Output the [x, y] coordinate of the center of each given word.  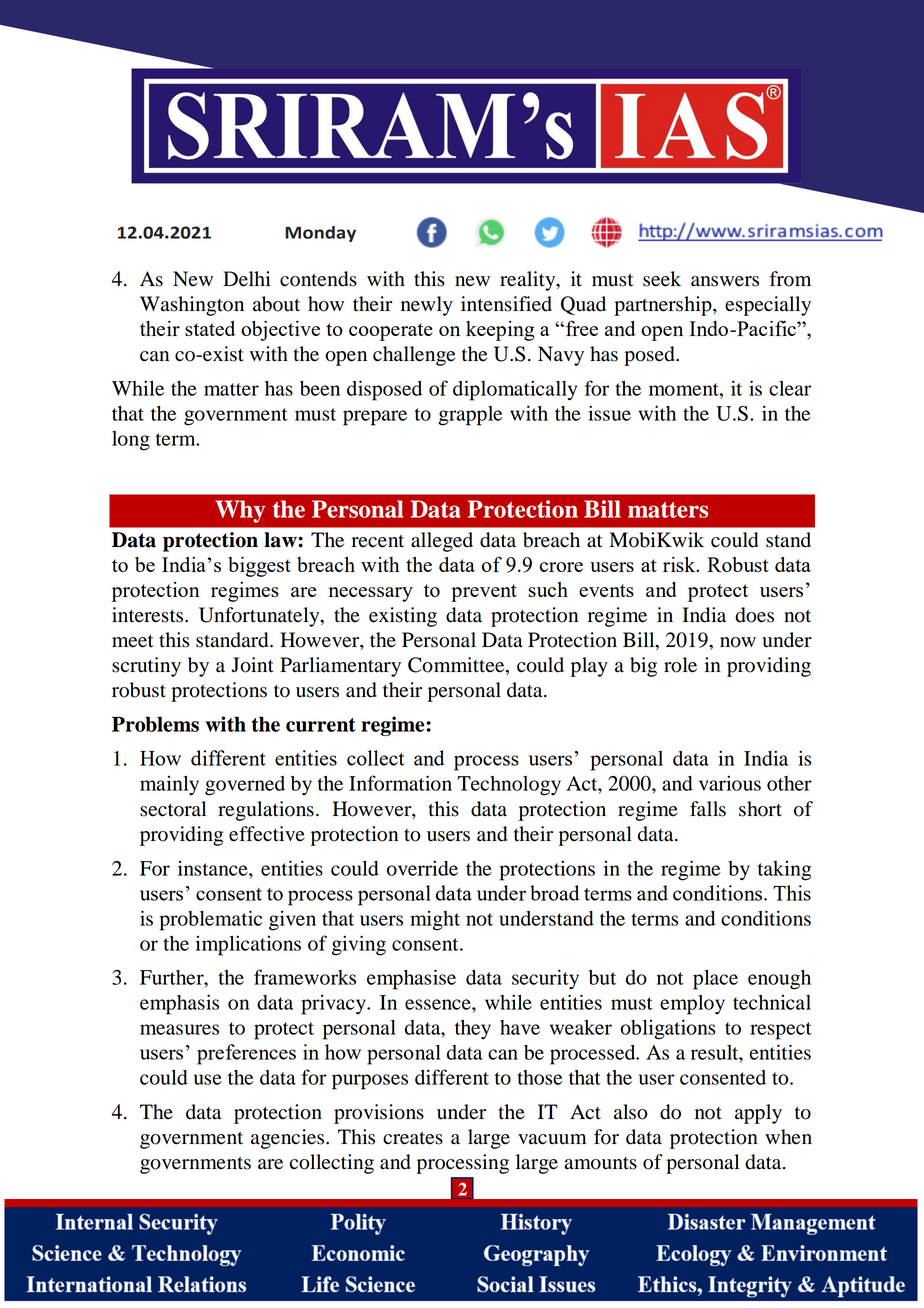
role [680, 665]
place [715, 980]
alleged [442, 542]
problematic [210, 920]
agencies [289, 1139]
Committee [457, 666]
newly [427, 306]
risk [680, 564]
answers [725, 281]
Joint [252, 665]
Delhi [247, 279]
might [435, 920]
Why [240, 511]
